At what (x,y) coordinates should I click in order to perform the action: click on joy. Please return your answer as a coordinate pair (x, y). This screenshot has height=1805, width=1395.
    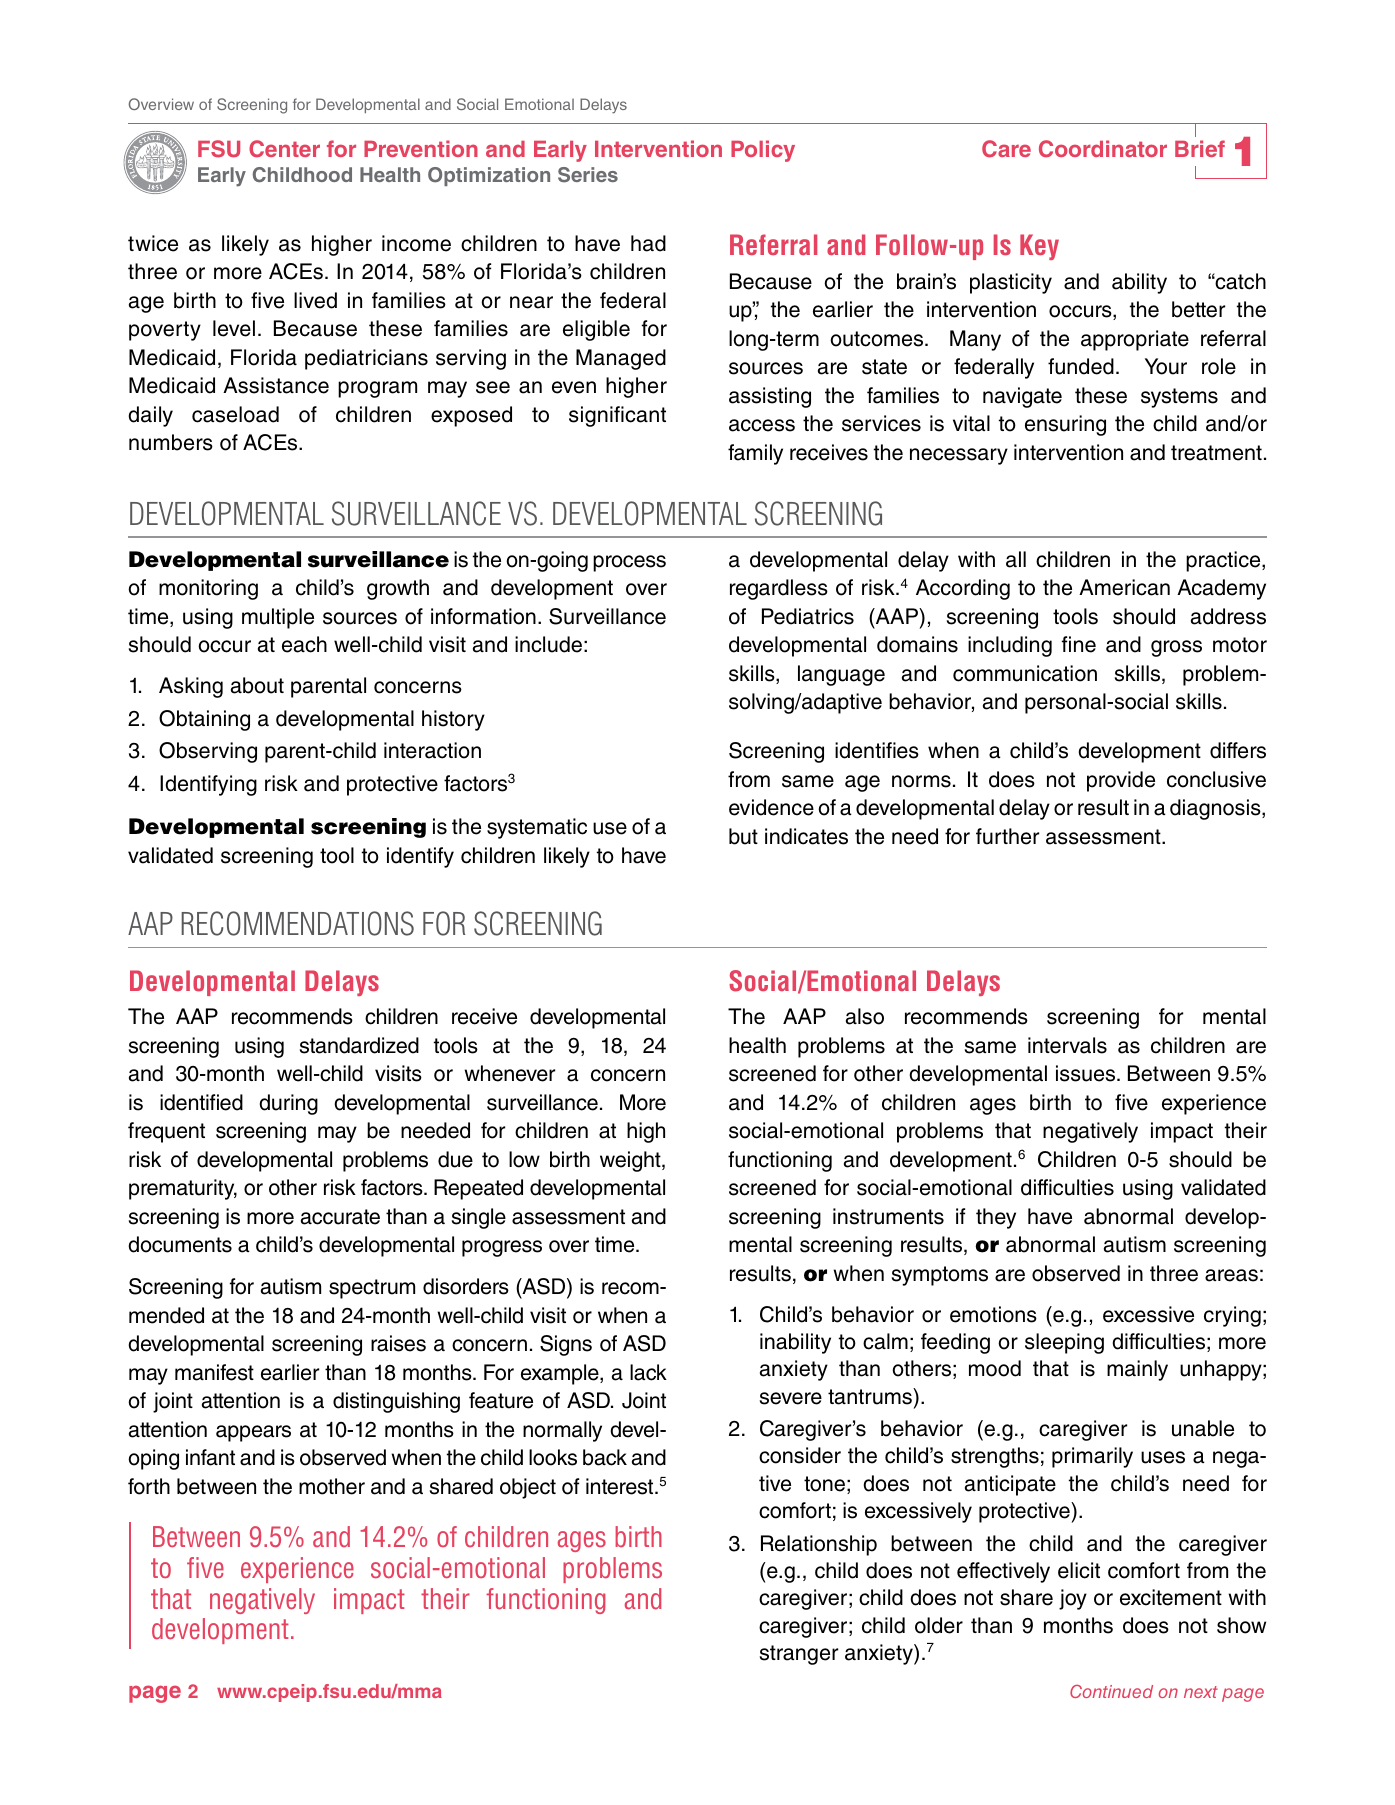
    Looking at the image, I should click on (1073, 1599).
